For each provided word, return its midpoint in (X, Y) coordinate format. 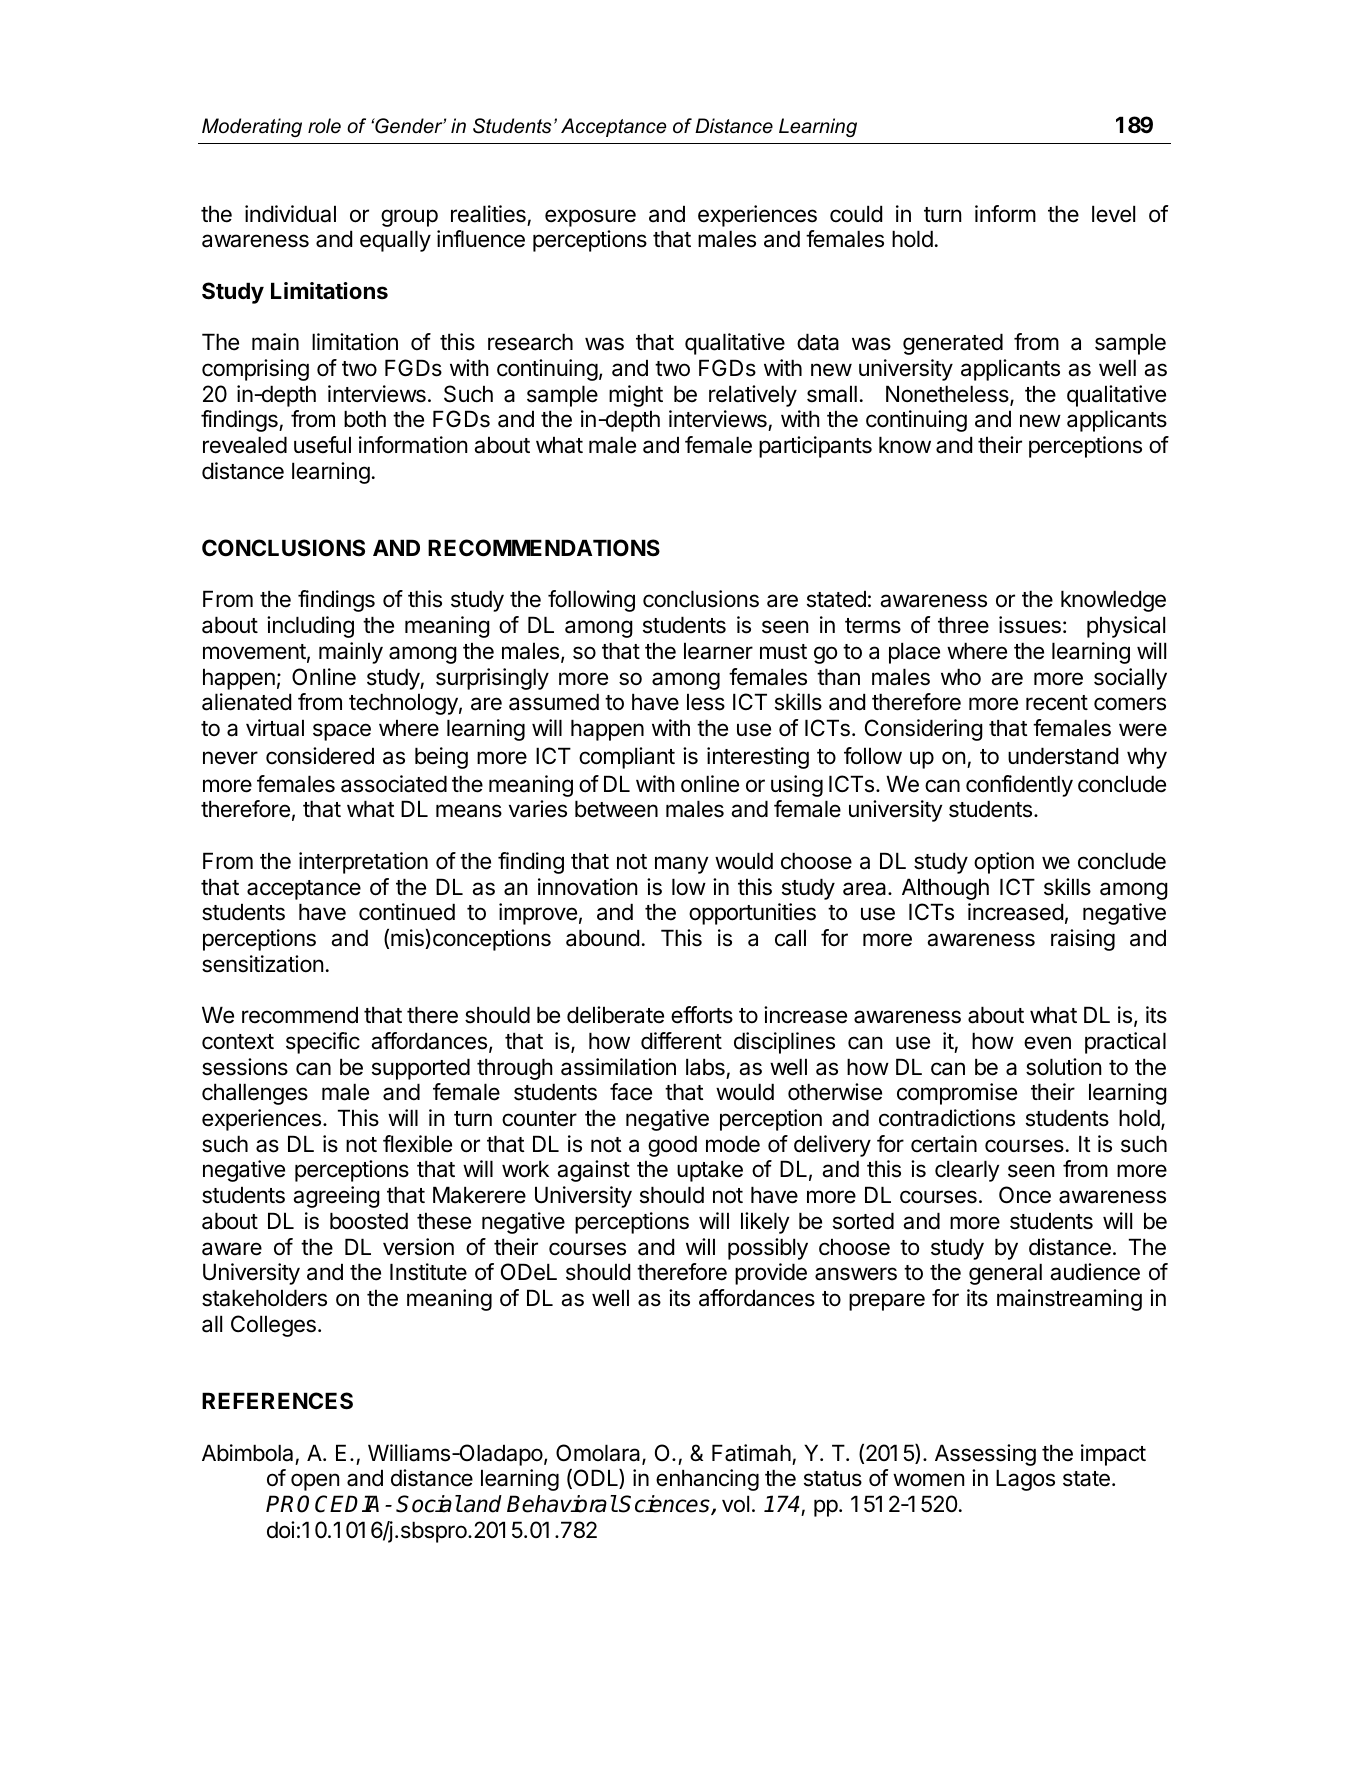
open (315, 1482)
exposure (590, 218)
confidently (1019, 786)
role (324, 126)
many (681, 865)
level (1113, 214)
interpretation (363, 863)
